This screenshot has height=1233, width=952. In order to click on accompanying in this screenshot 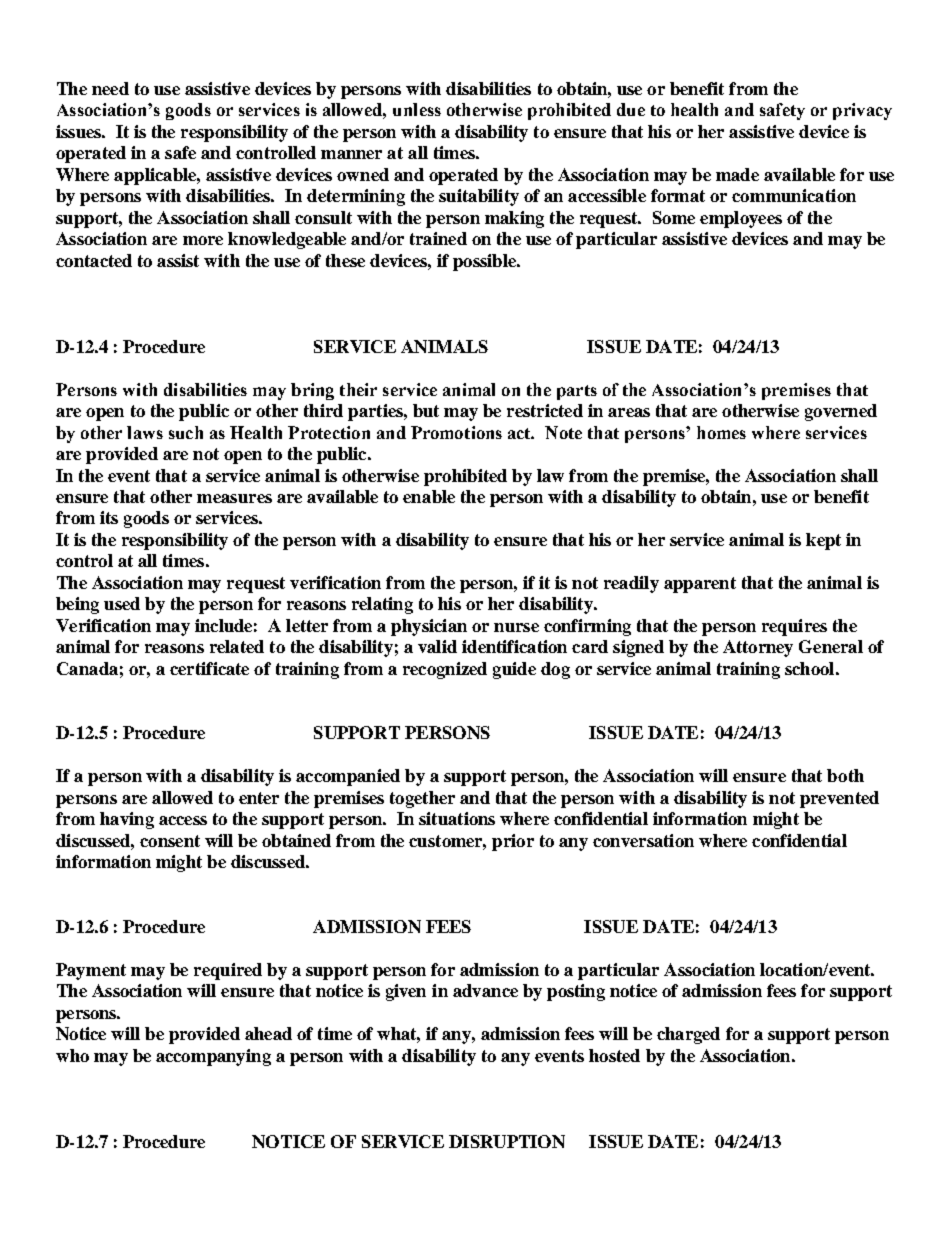, I will do `click(213, 1057)`.
